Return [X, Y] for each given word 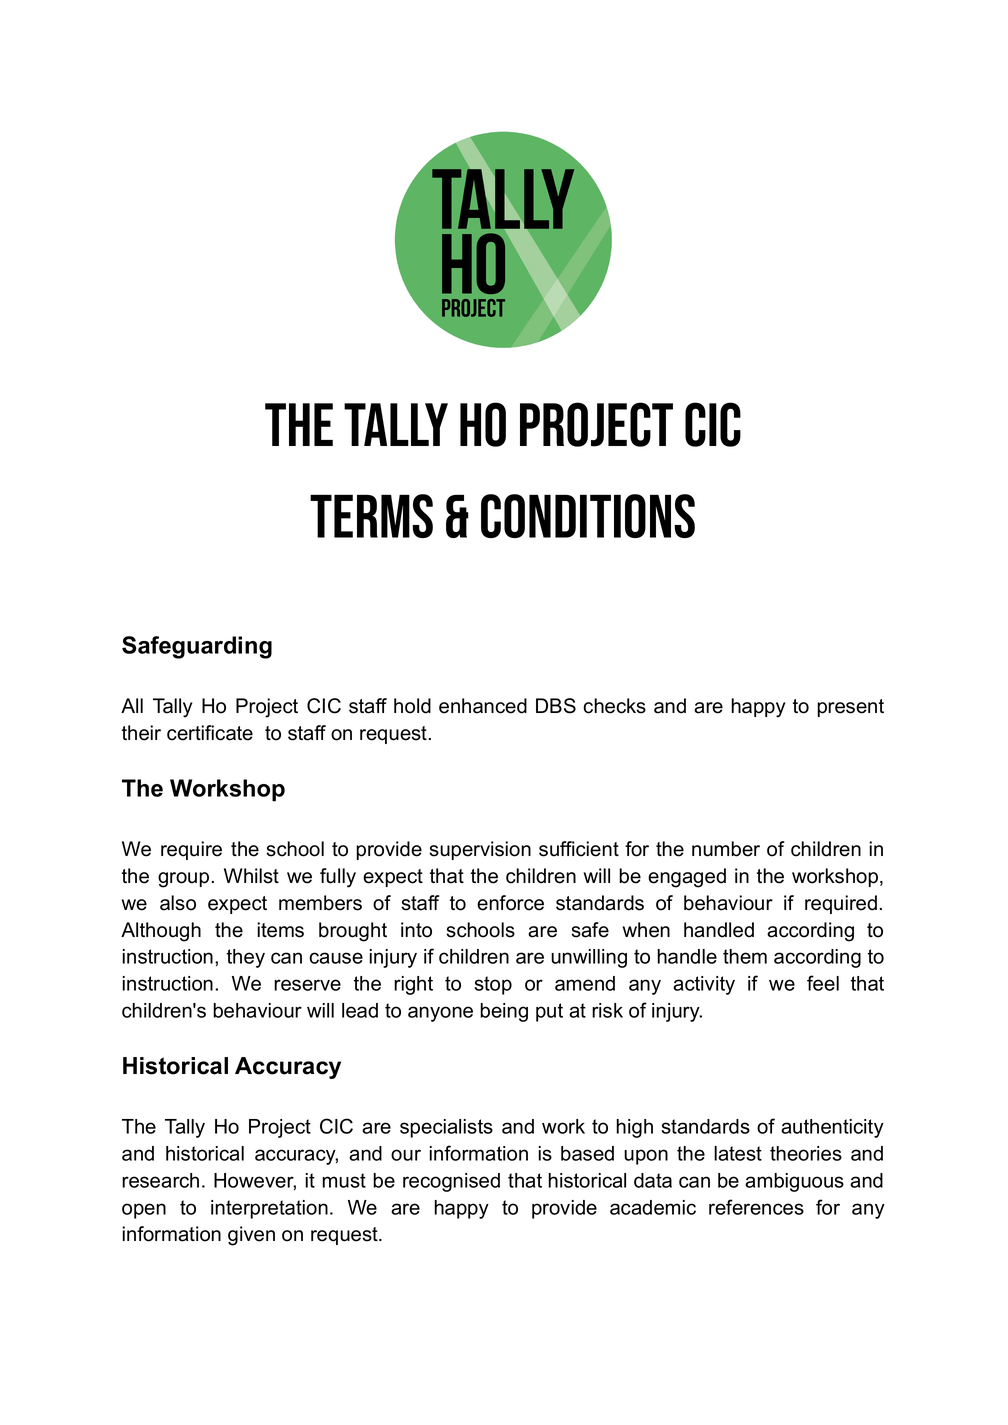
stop [493, 985]
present [850, 708]
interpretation [269, 1209]
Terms [371, 516]
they [246, 958]
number [726, 849]
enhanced [483, 706]
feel [823, 983]
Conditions [588, 516]
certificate [210, 733]
